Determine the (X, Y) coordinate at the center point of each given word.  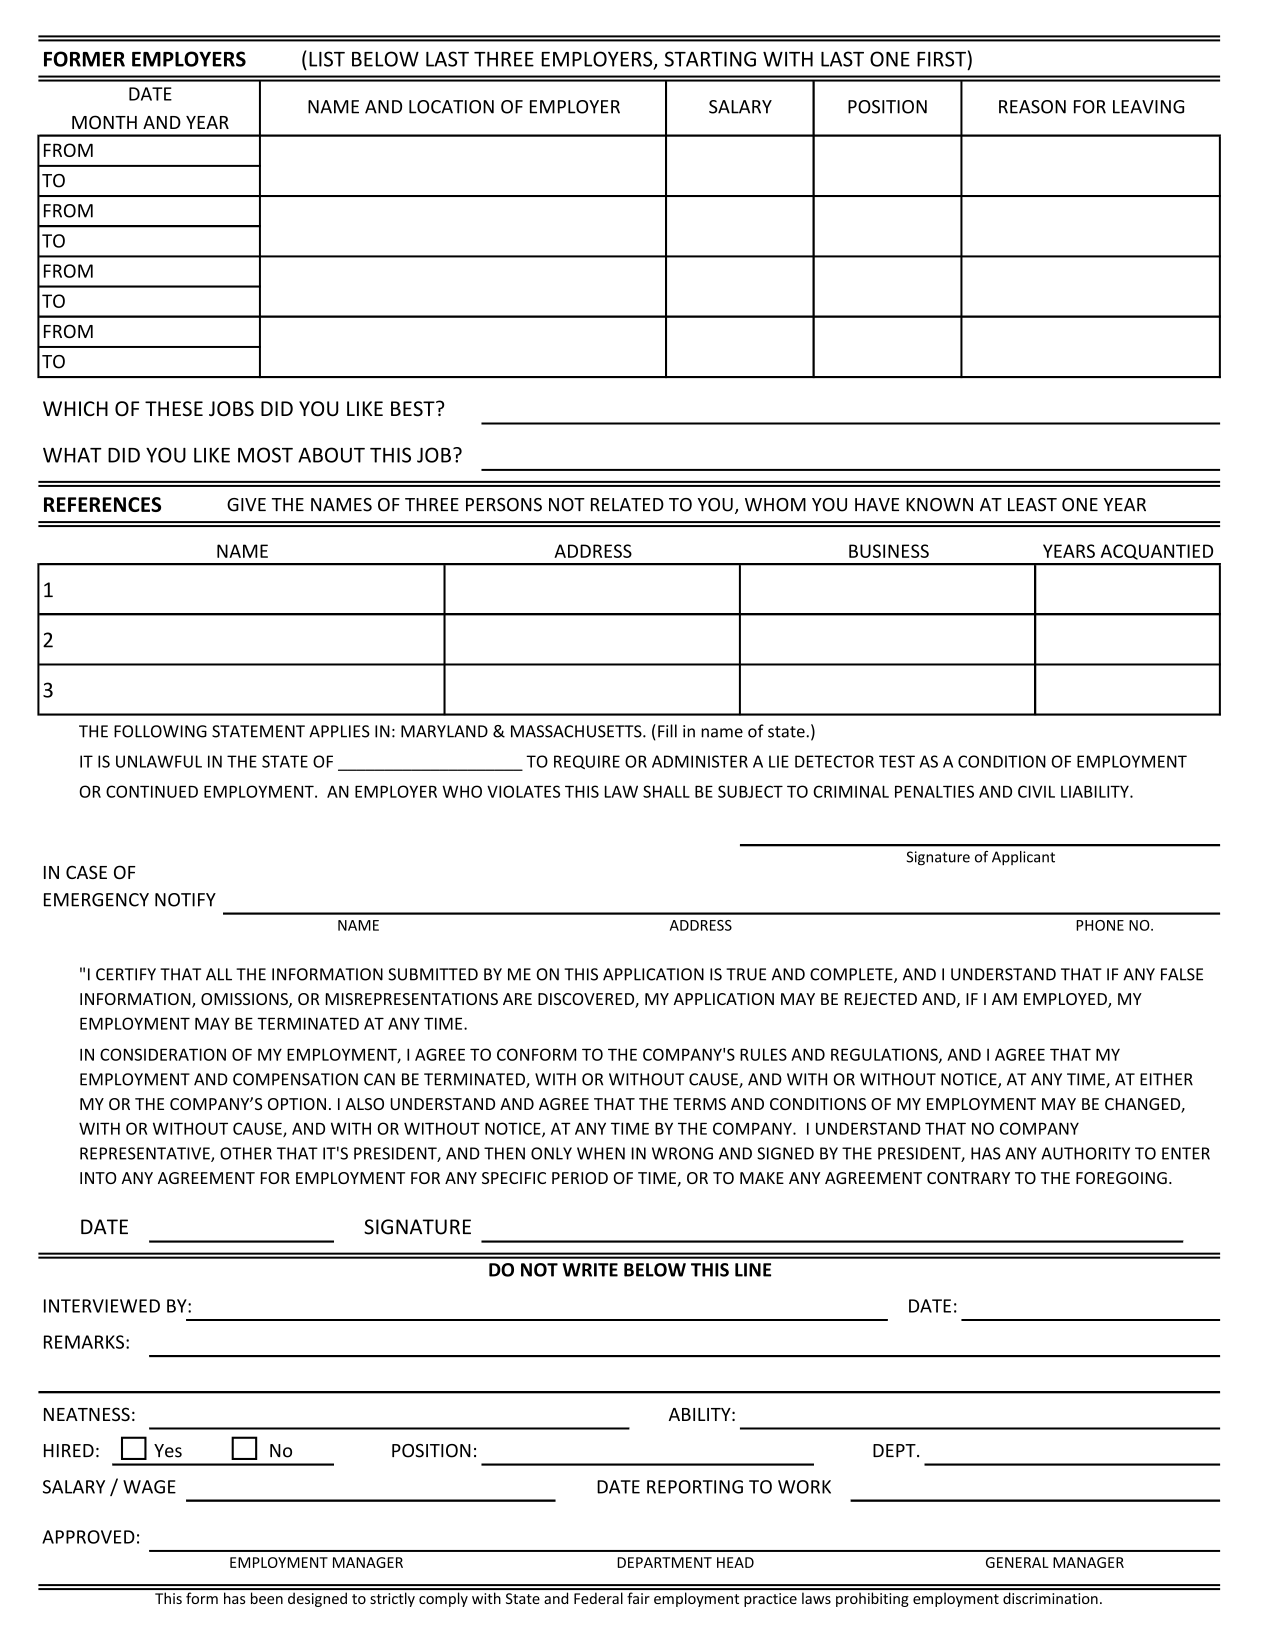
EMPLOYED (1066, 1000)
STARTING (710, 59)
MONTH (104, 122)
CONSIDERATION (163, 1054)
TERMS (699, 1104)
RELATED (627, 504)
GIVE (246, 505)
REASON (1032, 107)
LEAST (1032, 505)
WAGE (149, 1487)
